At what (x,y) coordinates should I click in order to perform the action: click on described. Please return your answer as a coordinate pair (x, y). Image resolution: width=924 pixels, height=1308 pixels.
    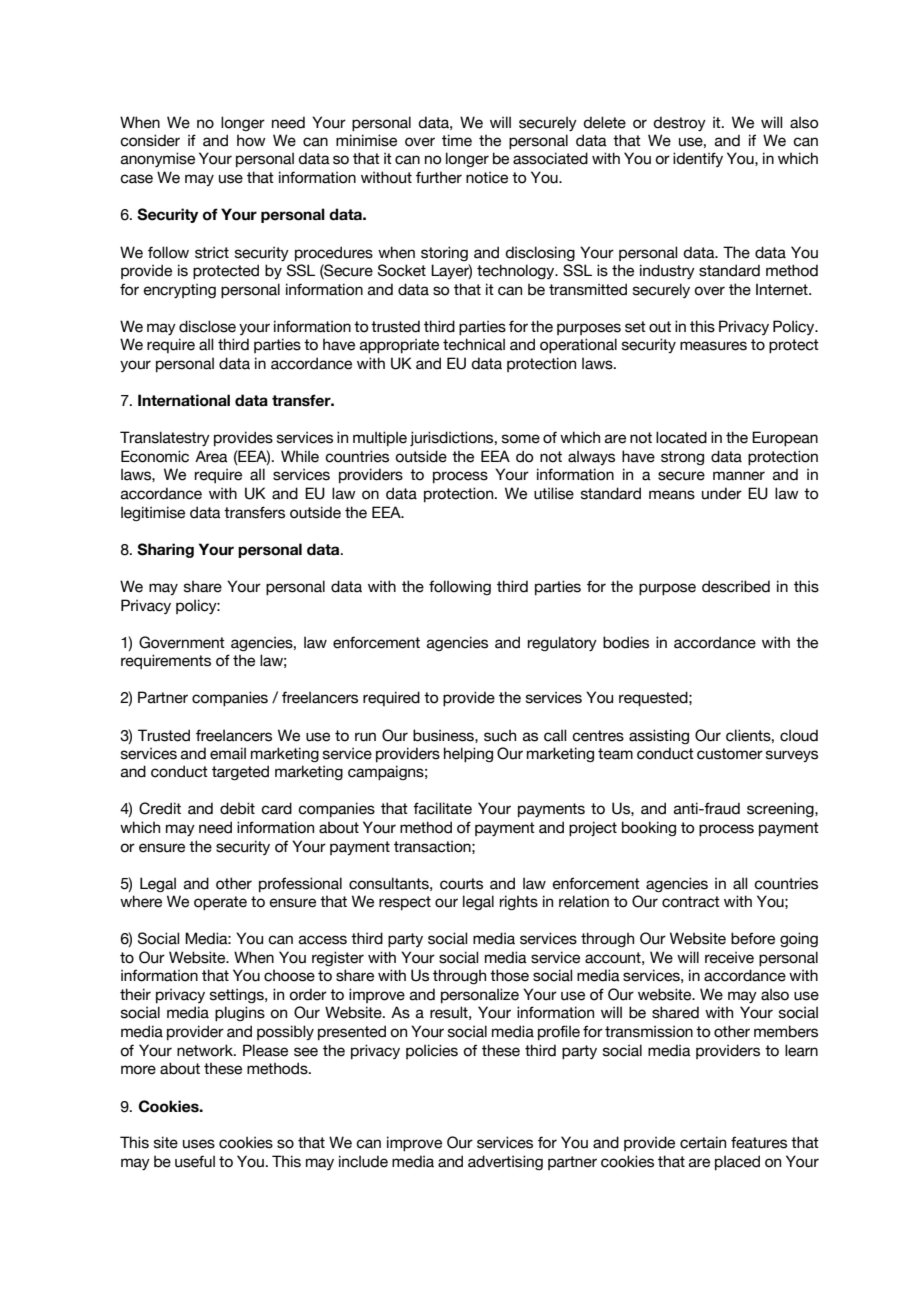
    Looking at the image, I should click on (736, 586).
